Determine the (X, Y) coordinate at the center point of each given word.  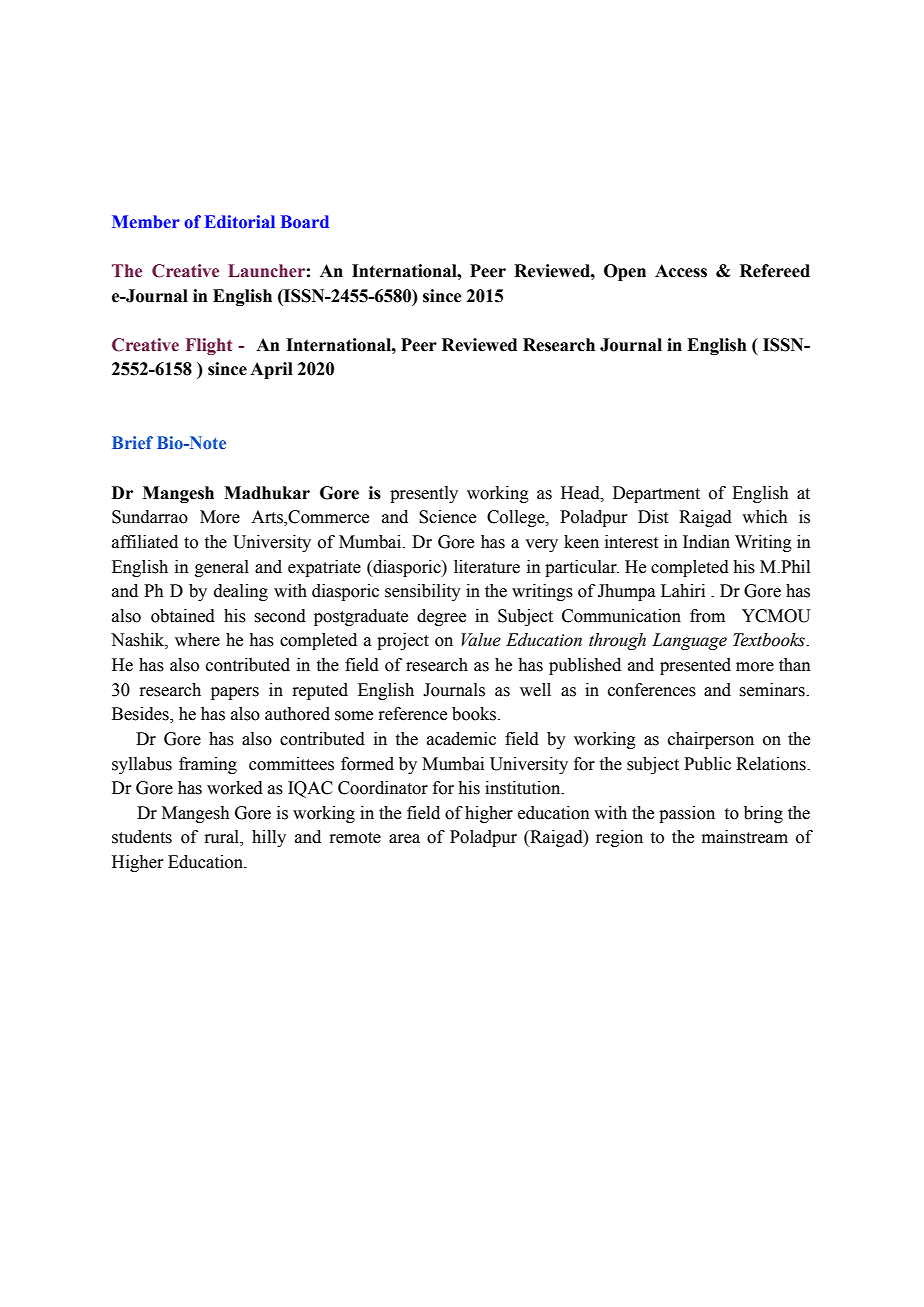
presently (424, 494)
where (197, 640)
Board (305, 221)
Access (681, 271)
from (707, 616)
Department (656, 494)
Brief (132, 442)
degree (441, 617)
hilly (269, 838)
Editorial (240, 221)
